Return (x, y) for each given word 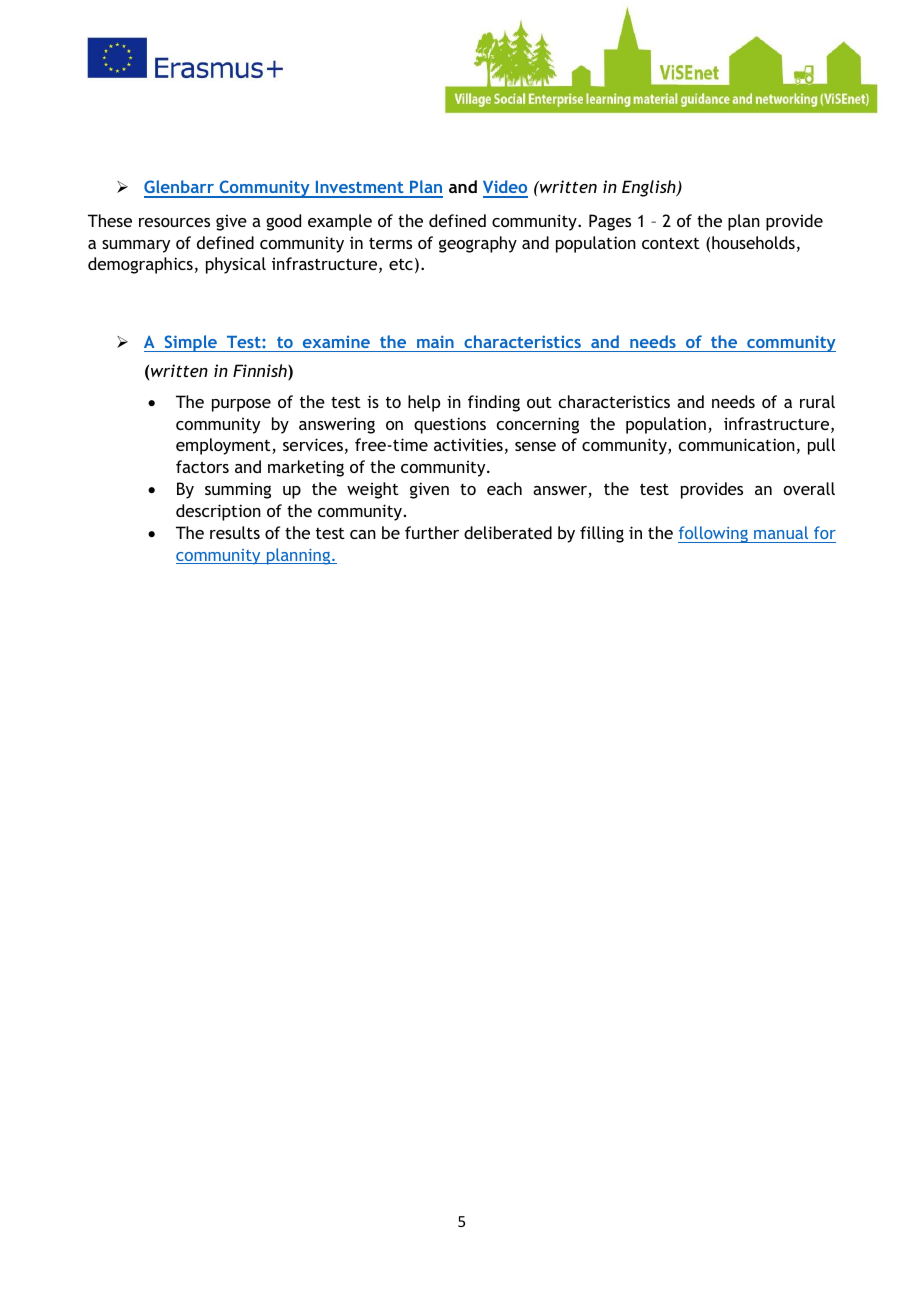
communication (737, 444)
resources (174, 222)
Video (505, 188)
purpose (241, 405)
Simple (190, 343)
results (235, 532)
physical (236, 265)
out (539, 402)
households (753, 242)
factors (202, 466)
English (650, 188)
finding (494, 403)
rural (817, 401)
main (435, 341)
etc (401, 264)
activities (468, 444)
